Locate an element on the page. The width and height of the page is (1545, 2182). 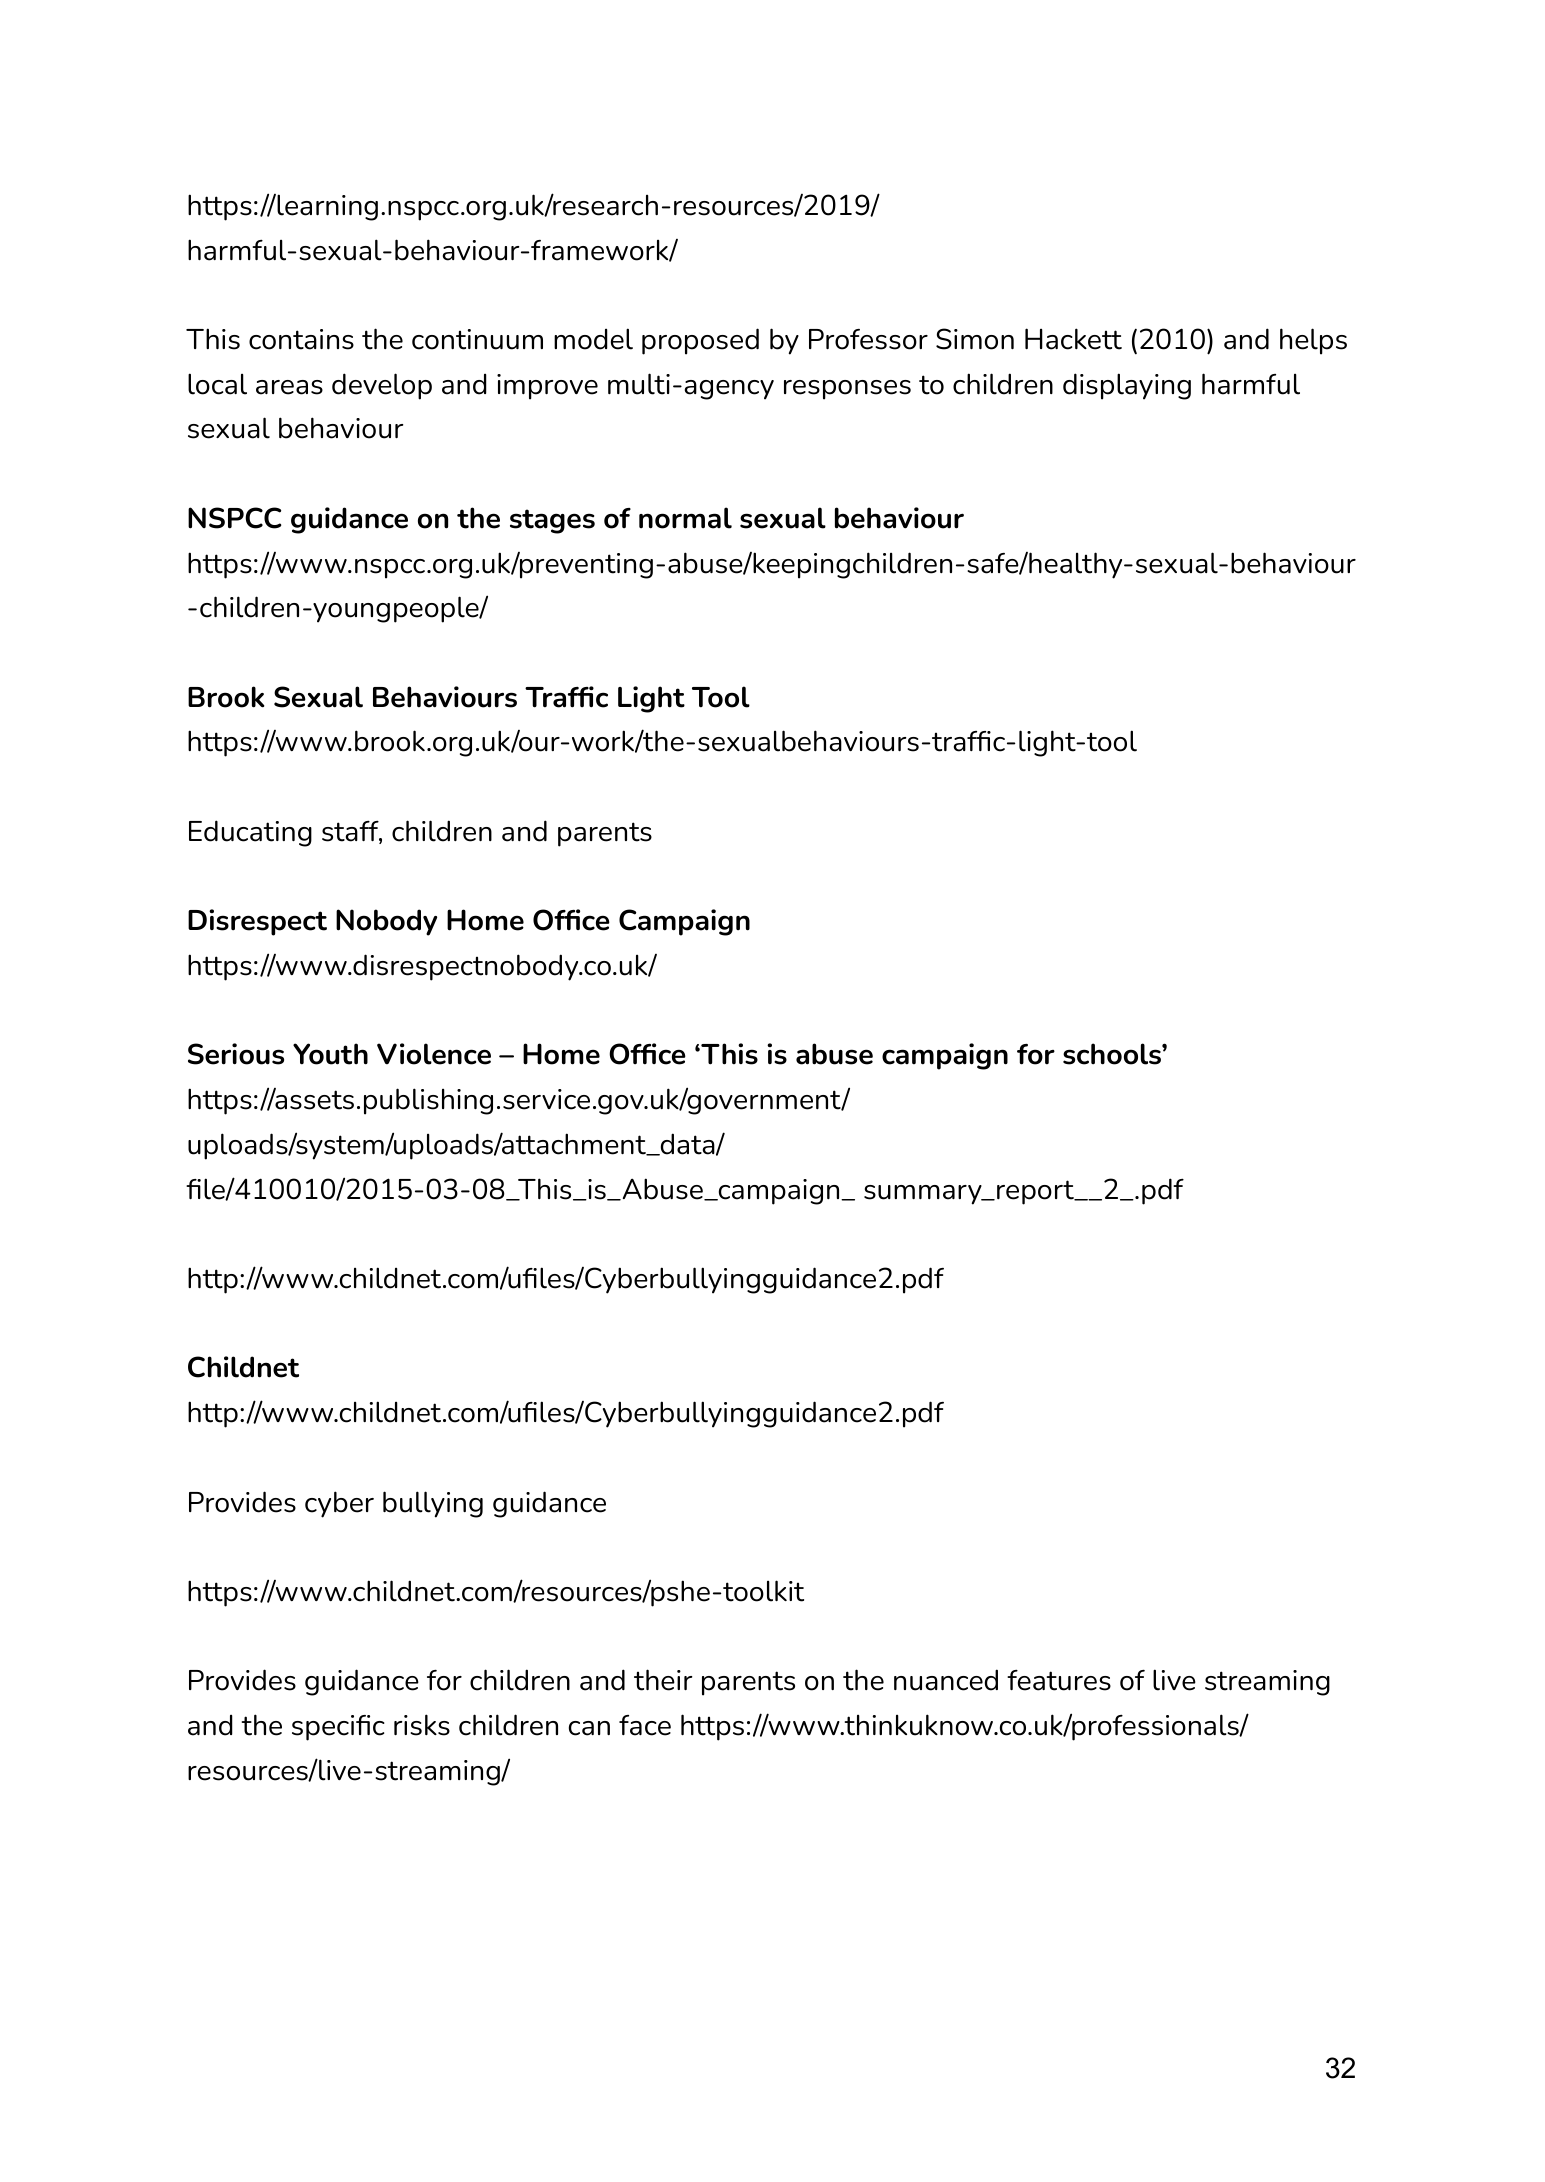
specific is located at coordinates (338, 1728).
